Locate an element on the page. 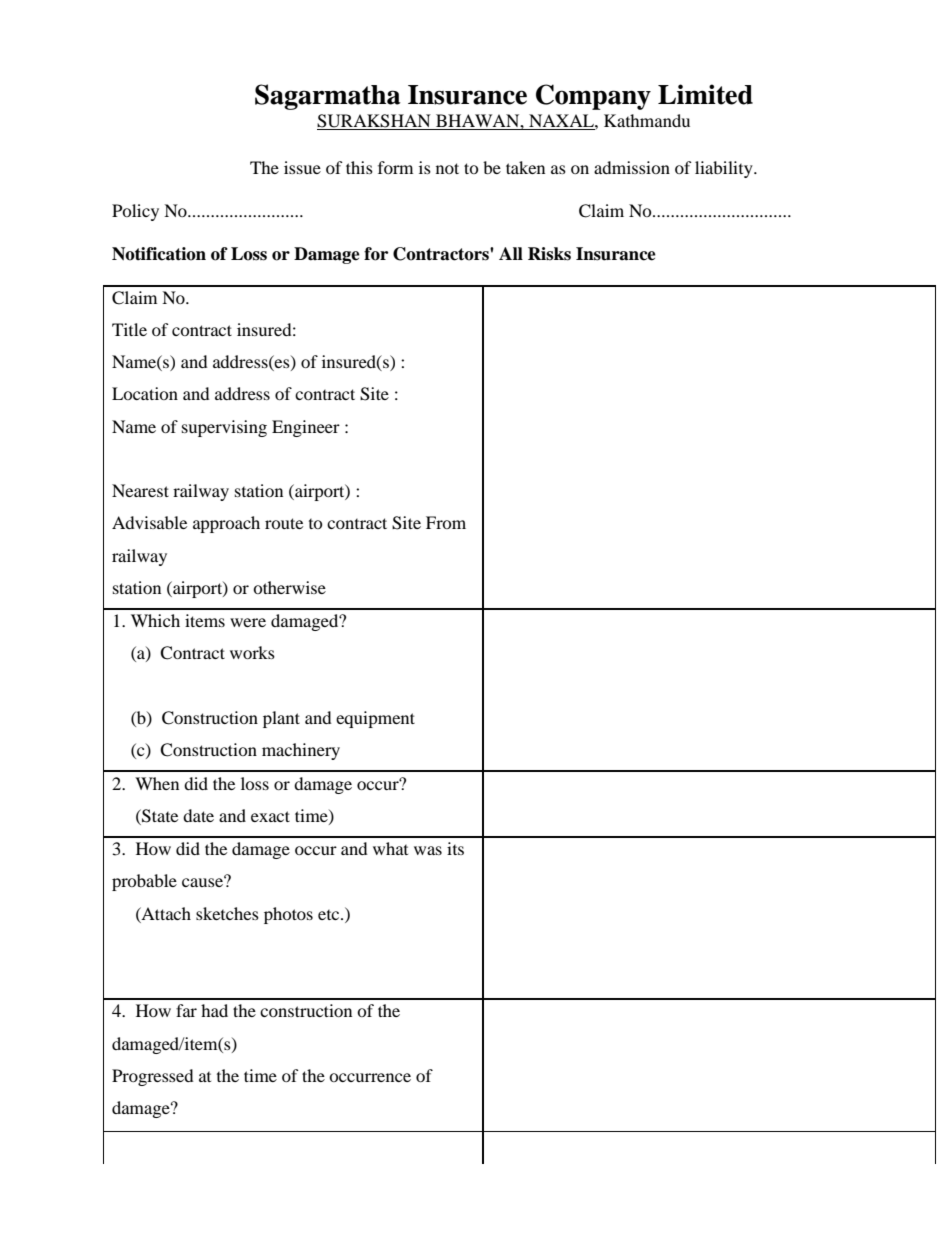 The width and height of the document is (952, 1233). Risks is located at coordinates (549, 254).
